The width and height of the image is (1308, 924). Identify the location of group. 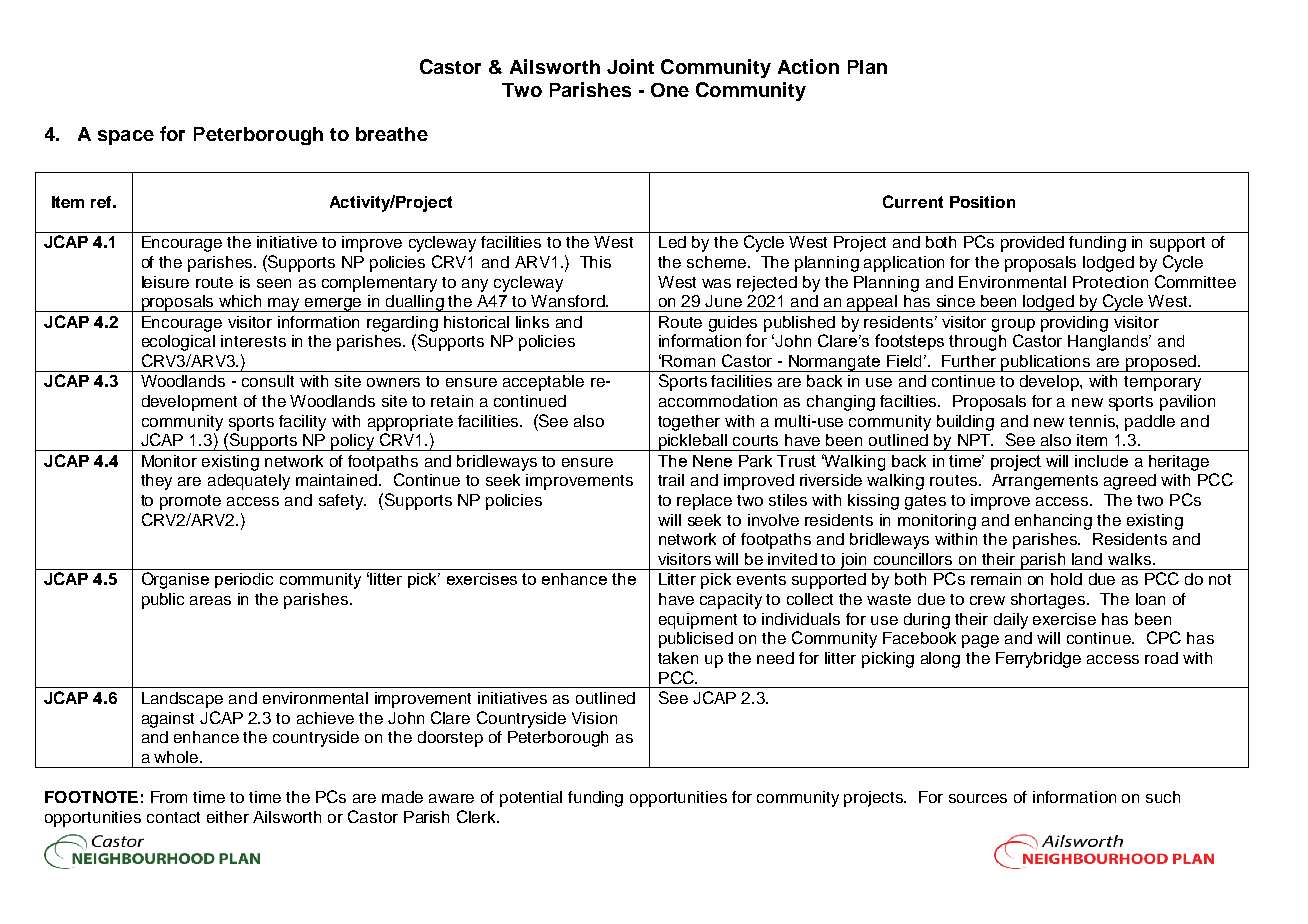
(1013, 325).
